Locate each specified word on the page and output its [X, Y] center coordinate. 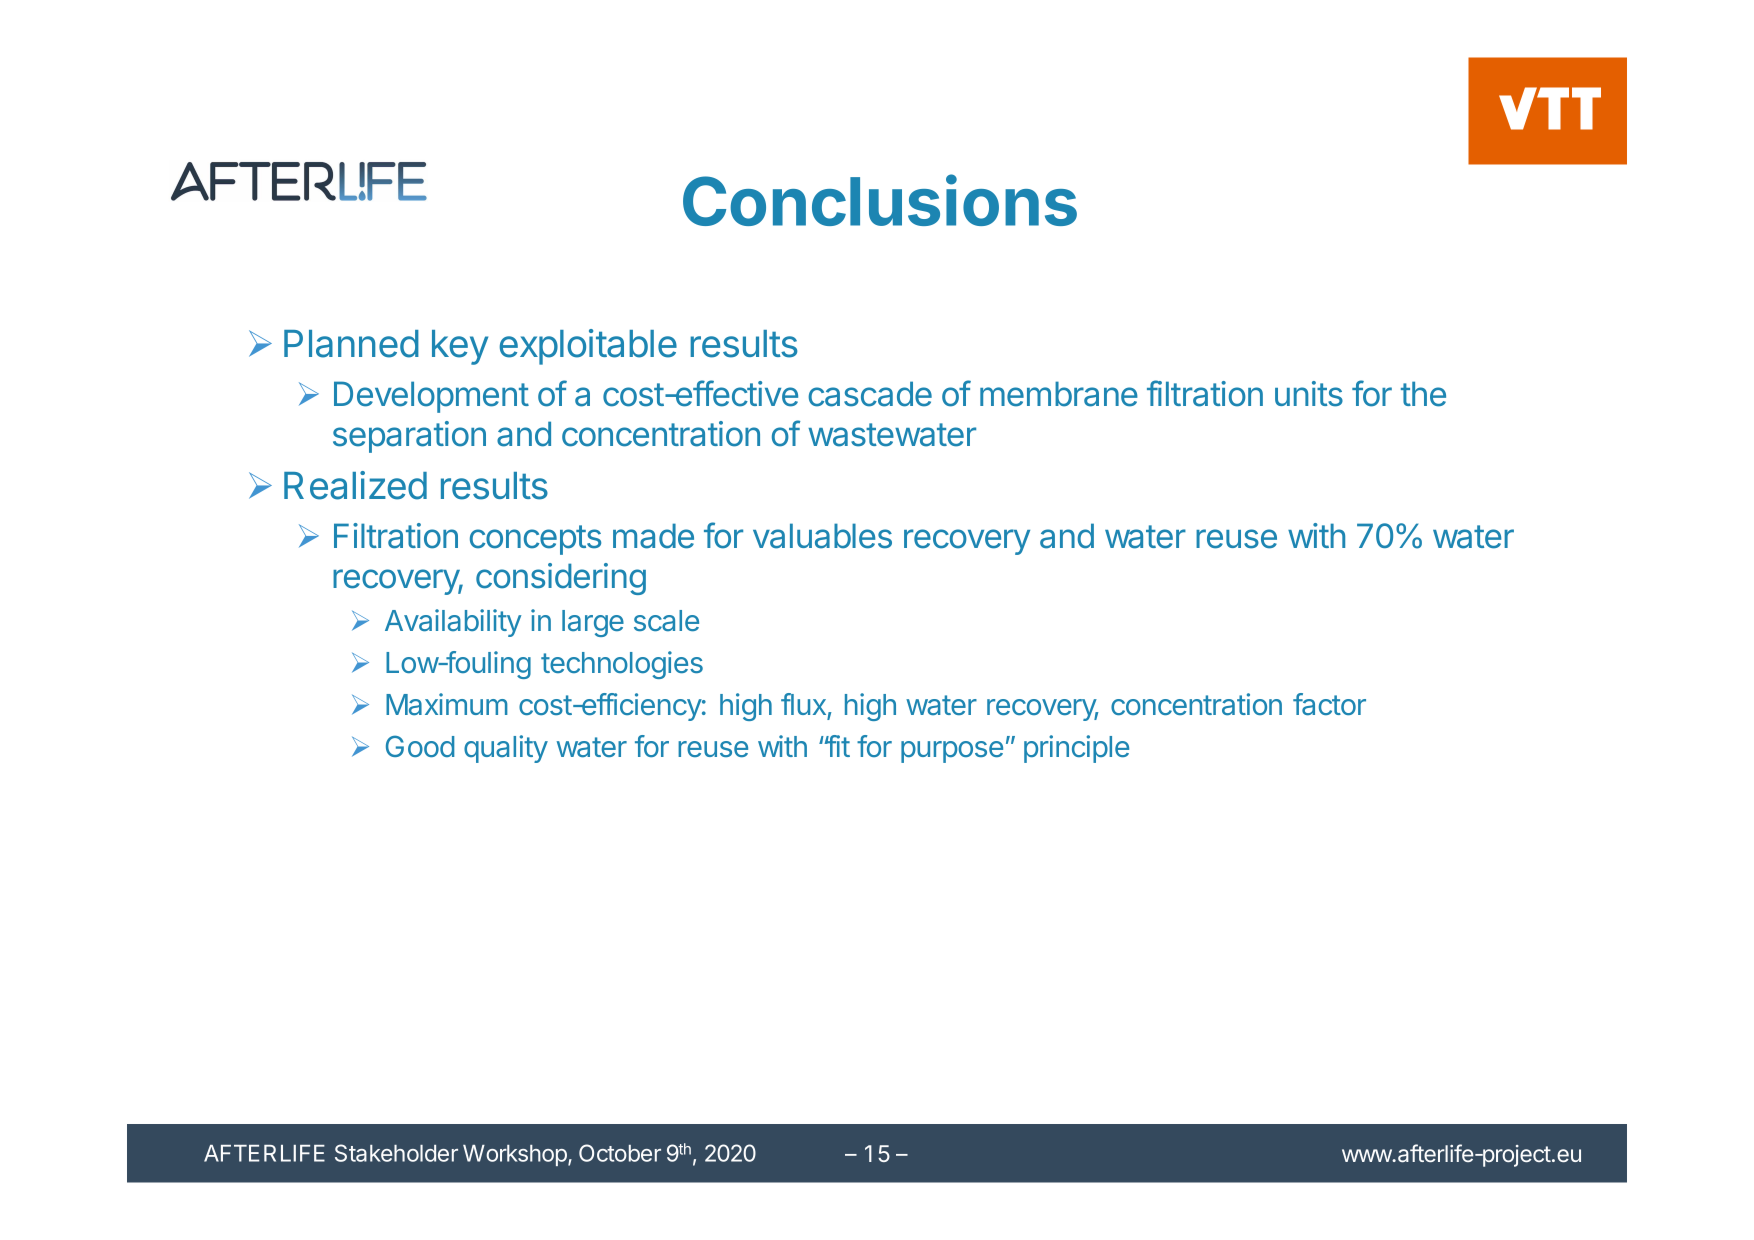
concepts [535, 540]
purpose [952, 752]
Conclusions [880, 200]
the [1423, 394]
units [1309, 394]
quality [506, 749]
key [460, 347]
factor [1329, 704]
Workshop [515, 1155]
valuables [822, 536]
